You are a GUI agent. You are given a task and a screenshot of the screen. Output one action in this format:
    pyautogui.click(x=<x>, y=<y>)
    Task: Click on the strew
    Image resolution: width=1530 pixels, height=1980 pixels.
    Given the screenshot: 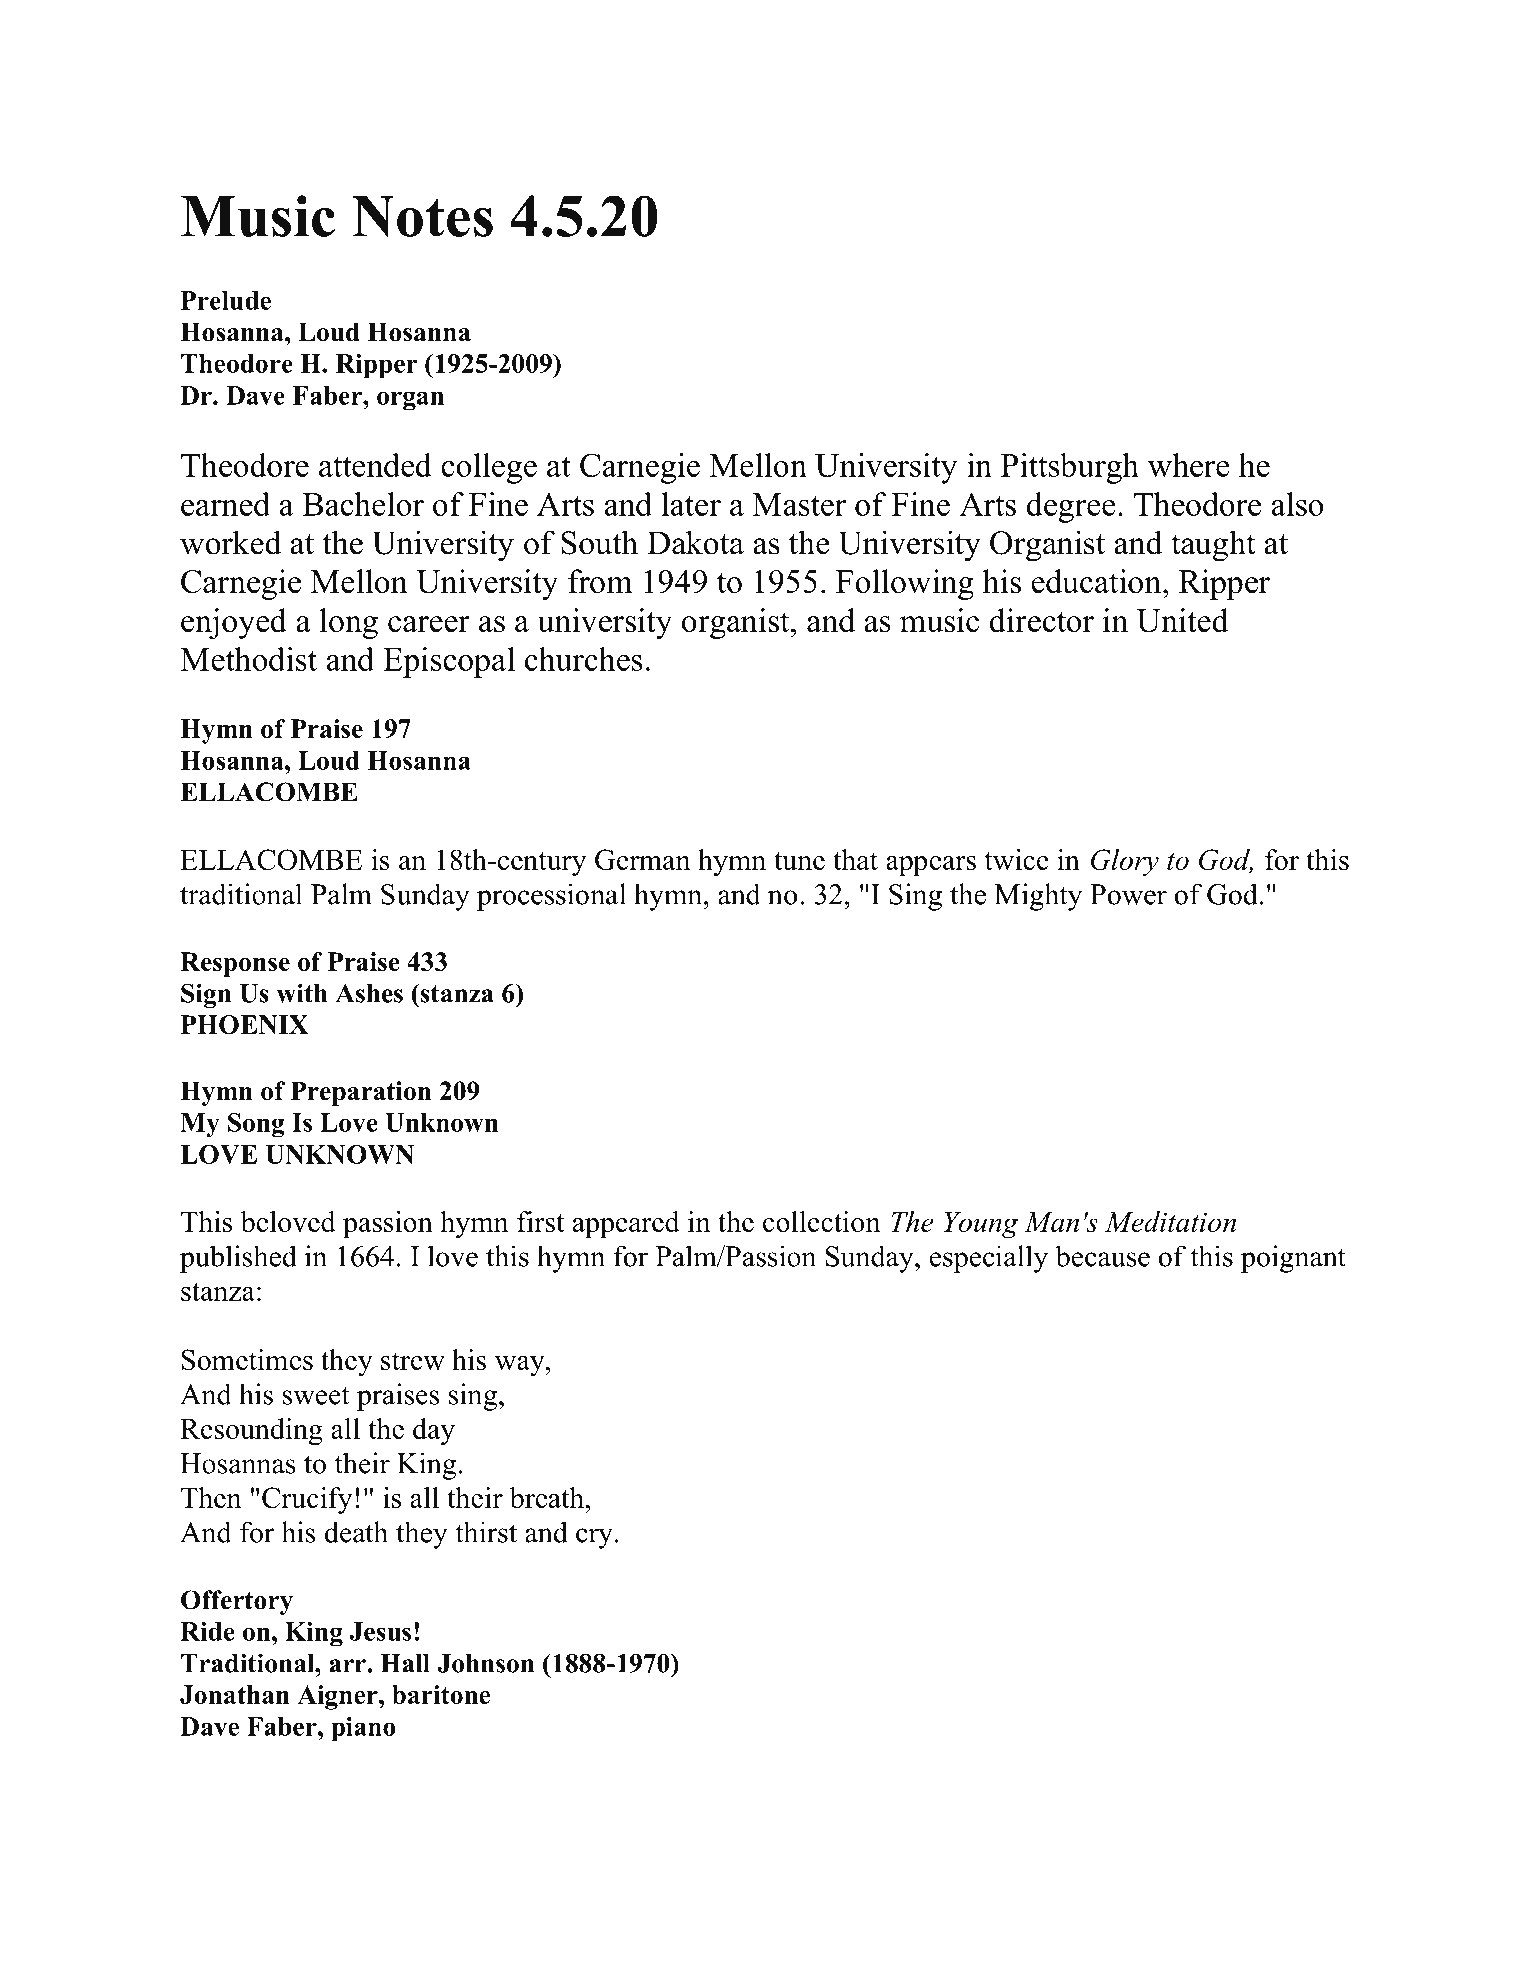 What is the action you would take?
    pyautogui.click(x=413, y=1361)
